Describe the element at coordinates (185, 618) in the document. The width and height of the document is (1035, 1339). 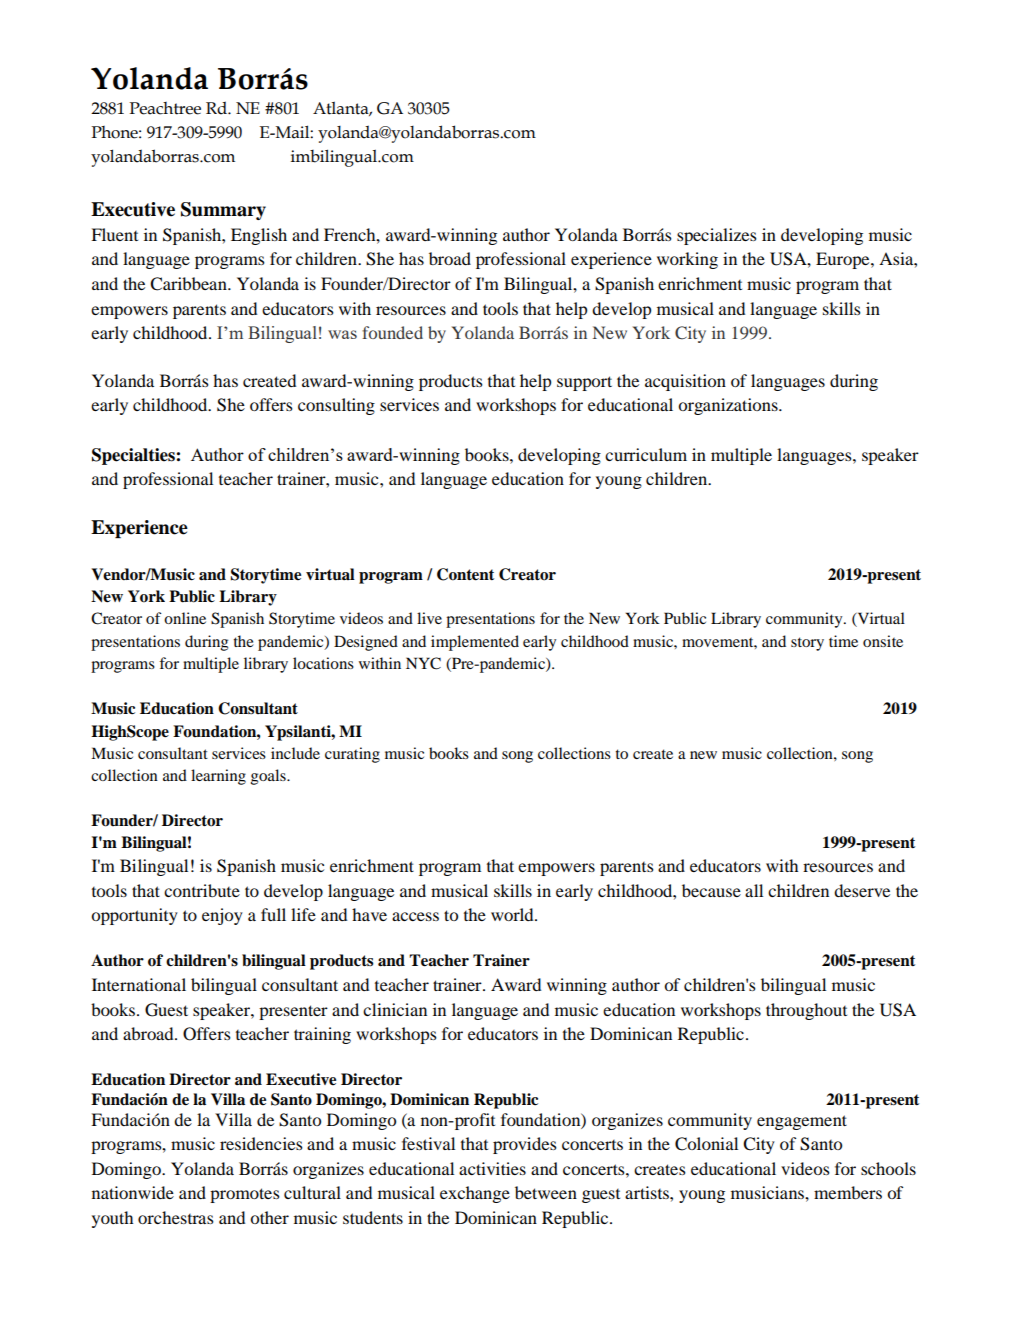
I see `online` at that location.
